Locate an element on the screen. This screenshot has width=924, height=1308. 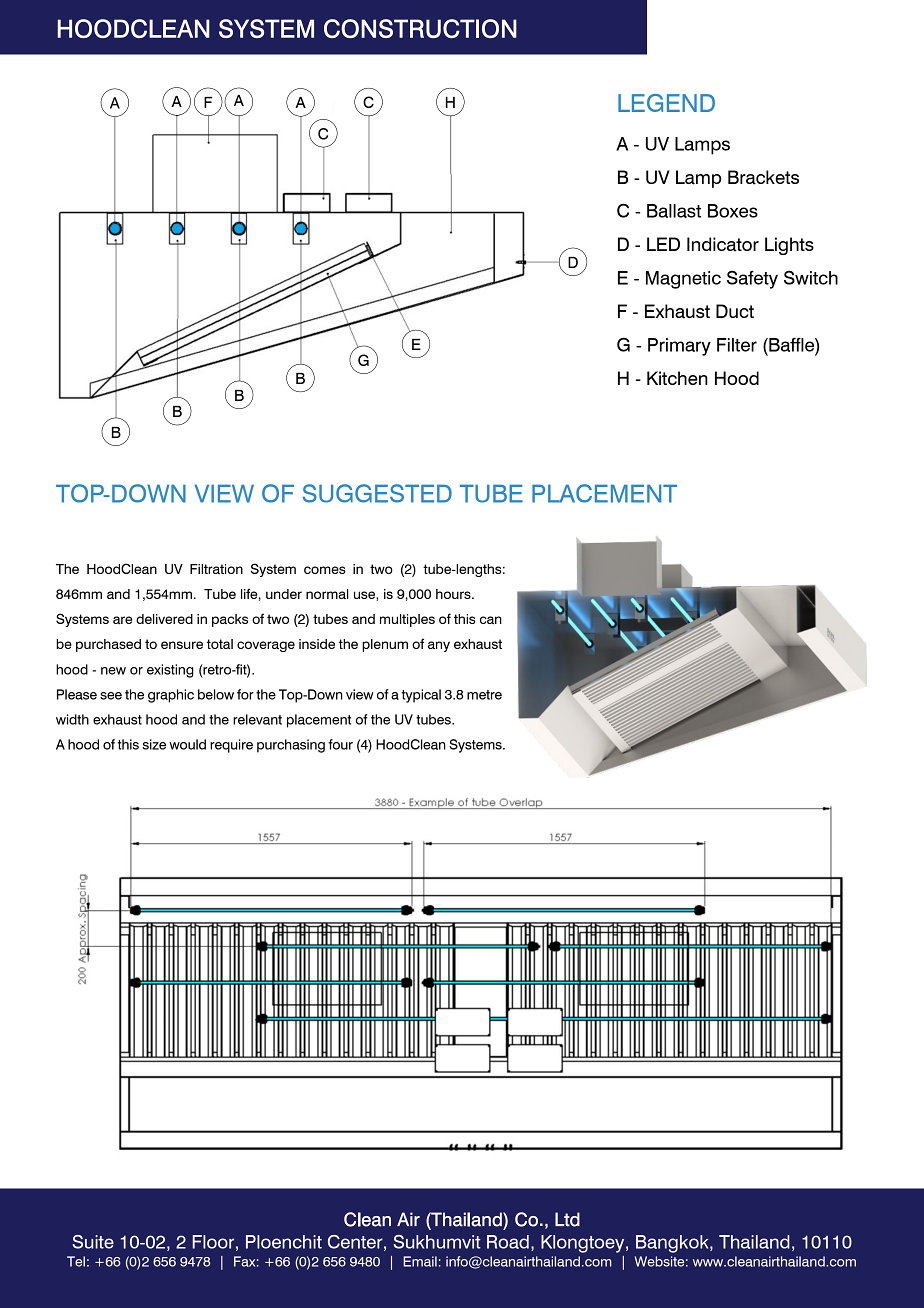
Suite is located at coordinates (93, 1242).
